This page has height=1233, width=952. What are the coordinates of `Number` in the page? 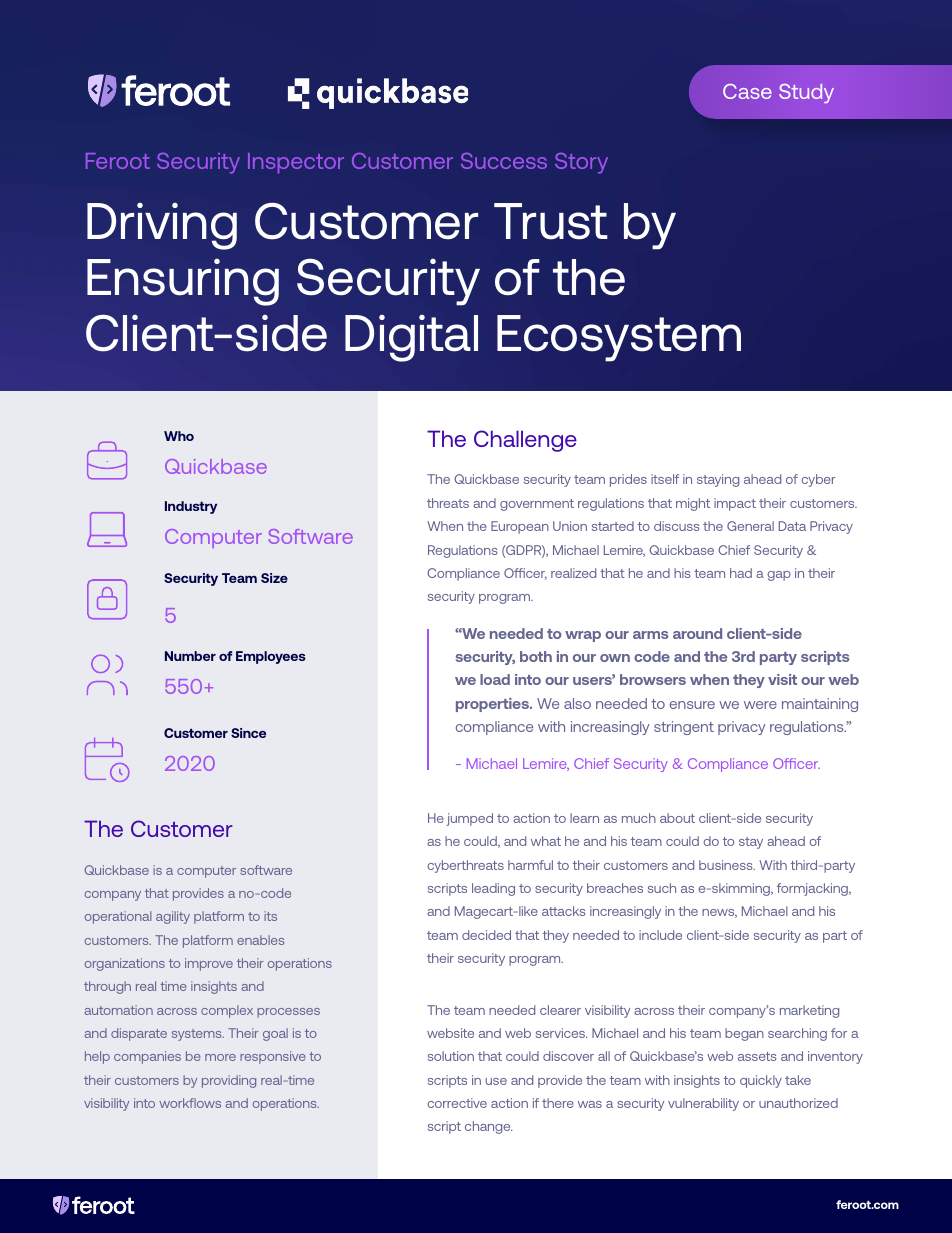 It's located at (190, 656).
